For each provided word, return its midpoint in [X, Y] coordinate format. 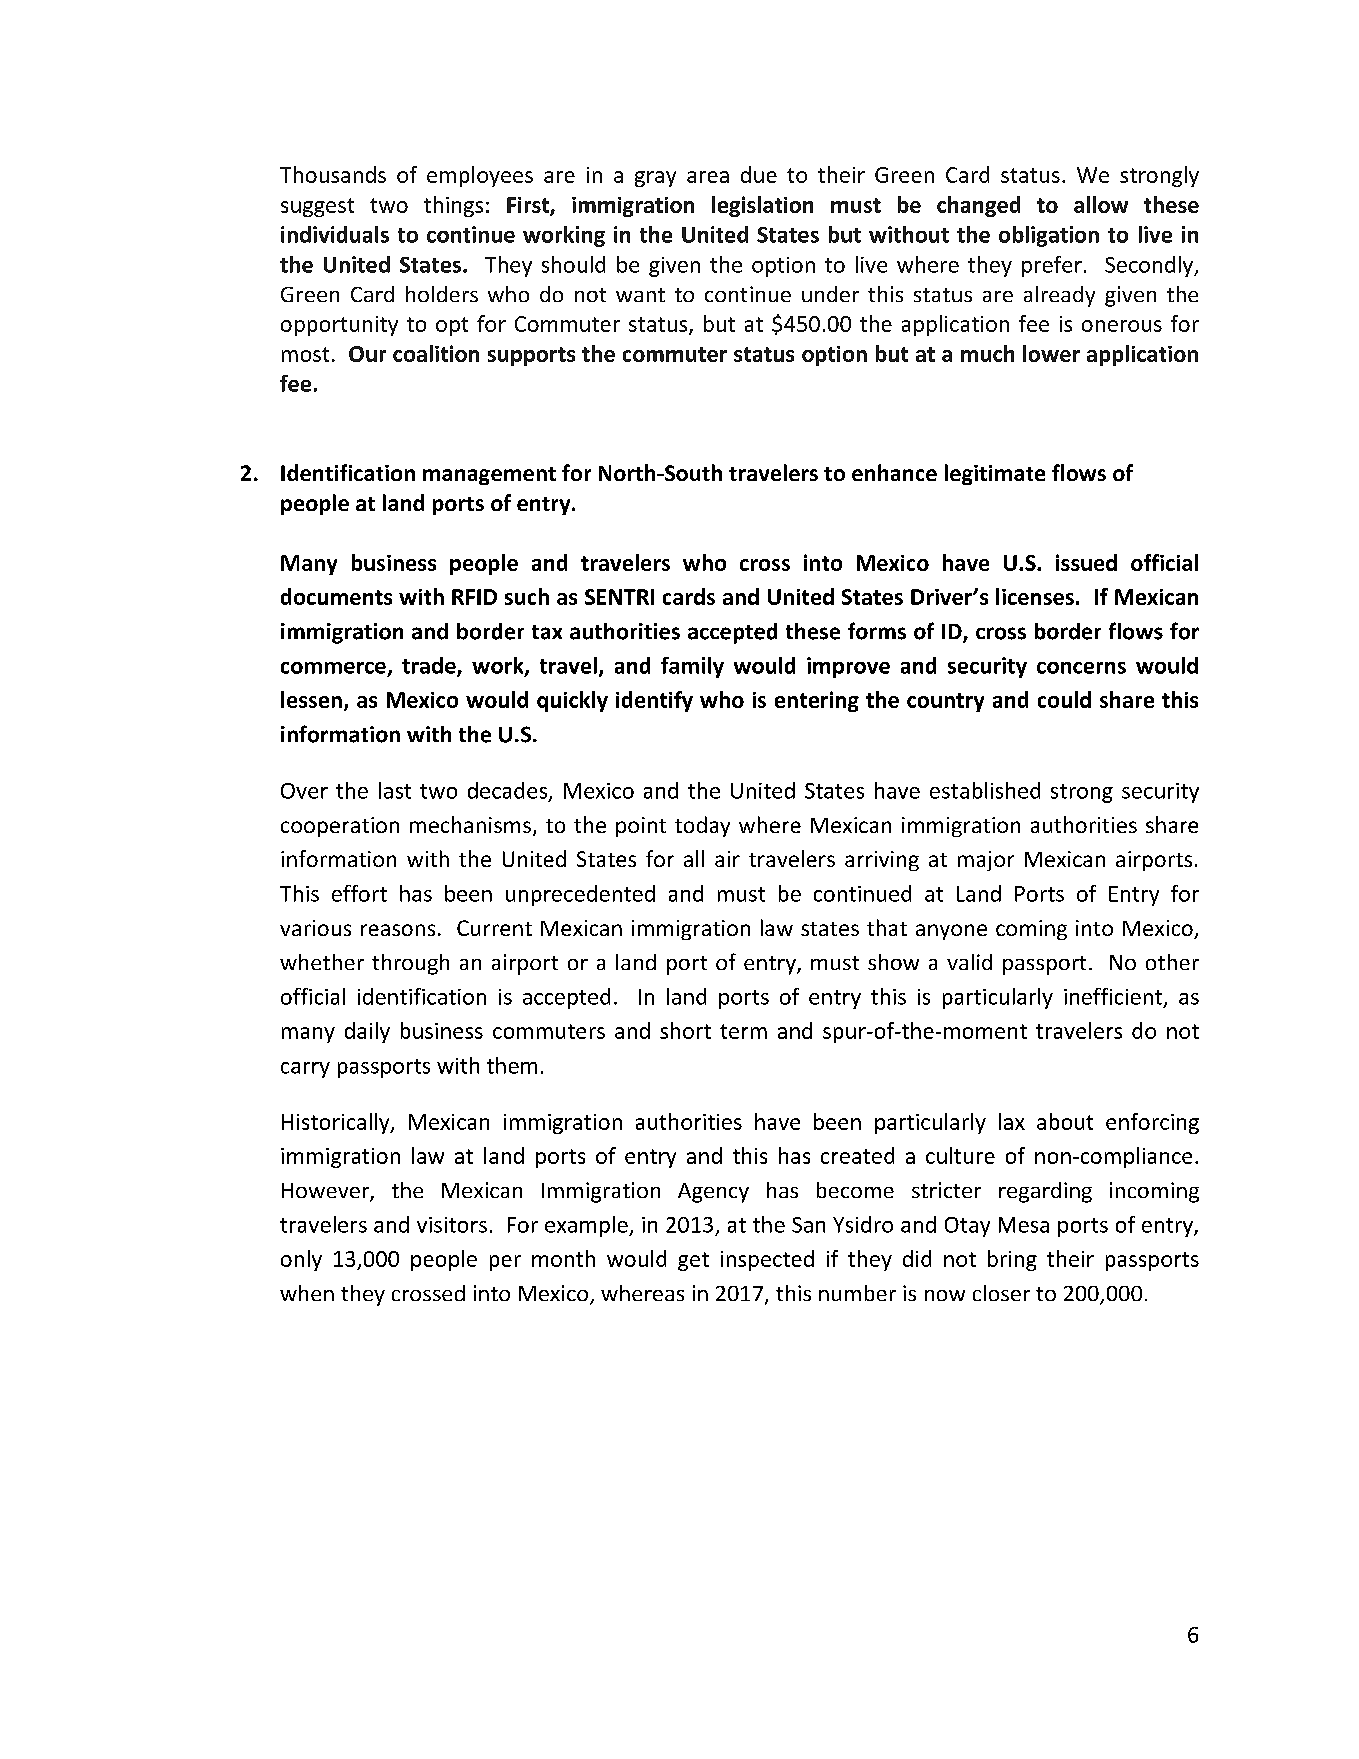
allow [1101, 204]
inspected [767, 1260]
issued [1086, 562]
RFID [474, 597]
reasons [398, 930]
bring [1012, 1260]
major [986, 861]
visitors [452, 1225]
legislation [762, 206]
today [702, 826]
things [453, 206]
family [692, 667]
